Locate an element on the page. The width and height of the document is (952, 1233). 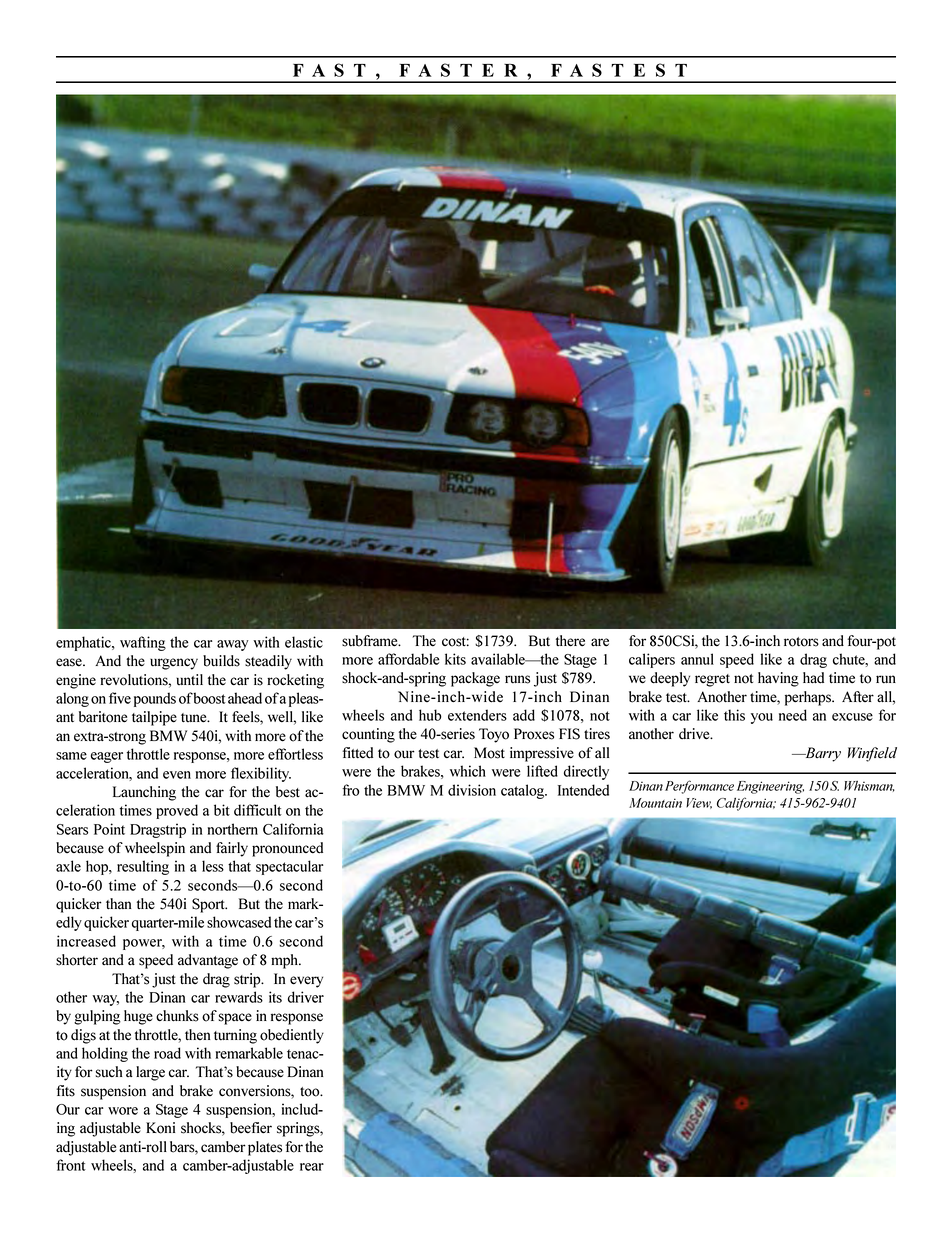
front is located at coordinates (71, 1165).
